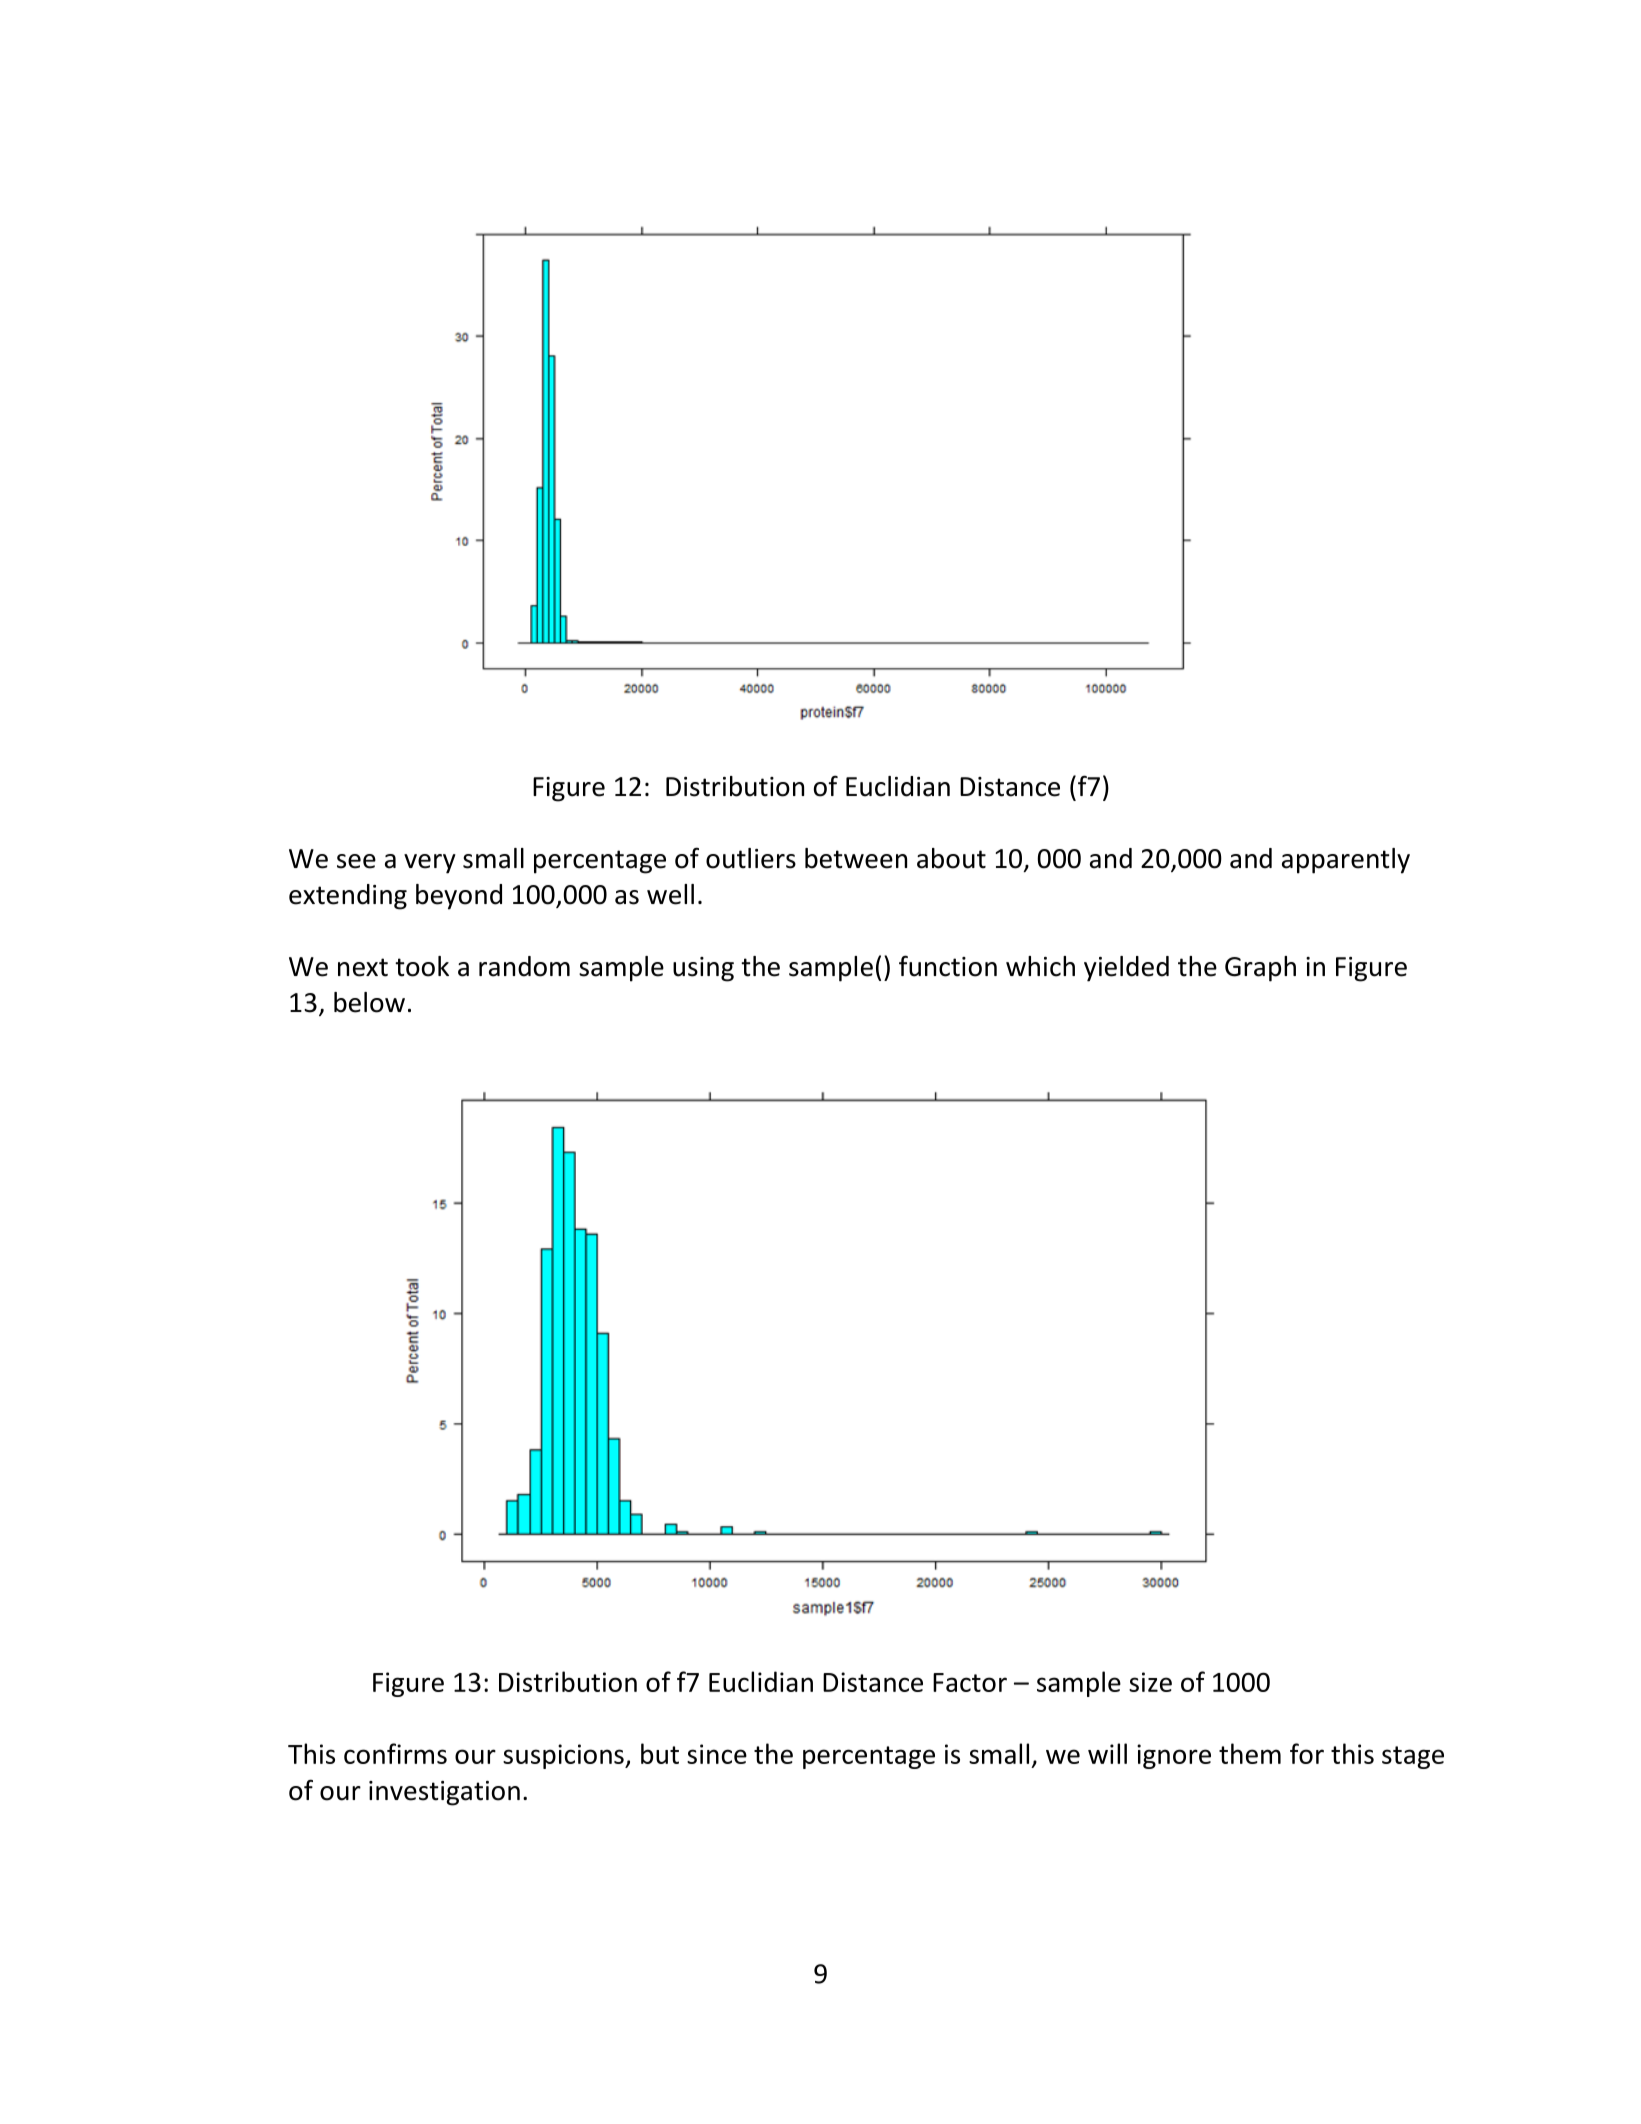 The image size is (1641, 2124). What do you see at coordinates (459, 897) in the screenshot?
I see `beyond` at bounding box center [459, 897].
